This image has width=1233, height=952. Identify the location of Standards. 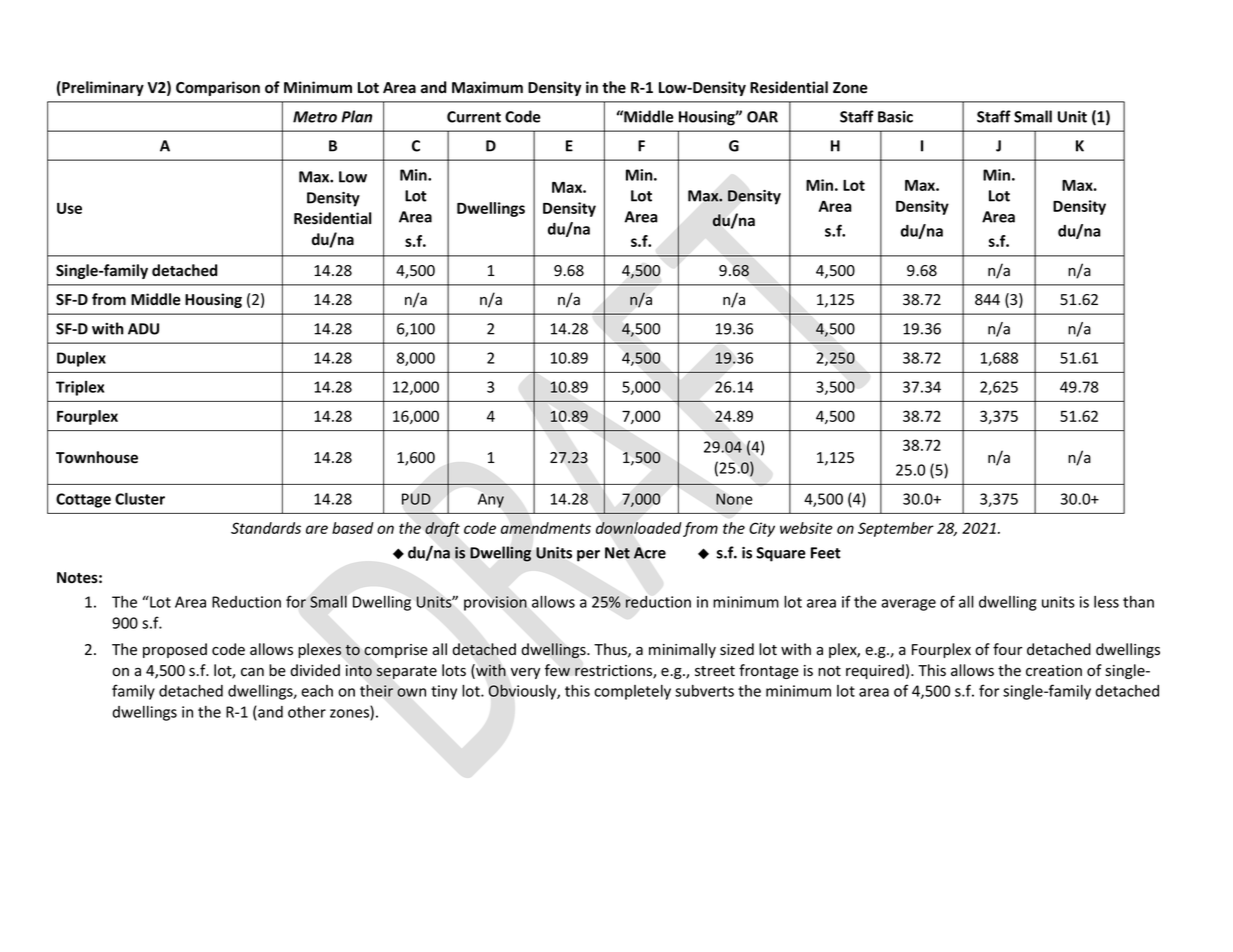
(266, 528).
